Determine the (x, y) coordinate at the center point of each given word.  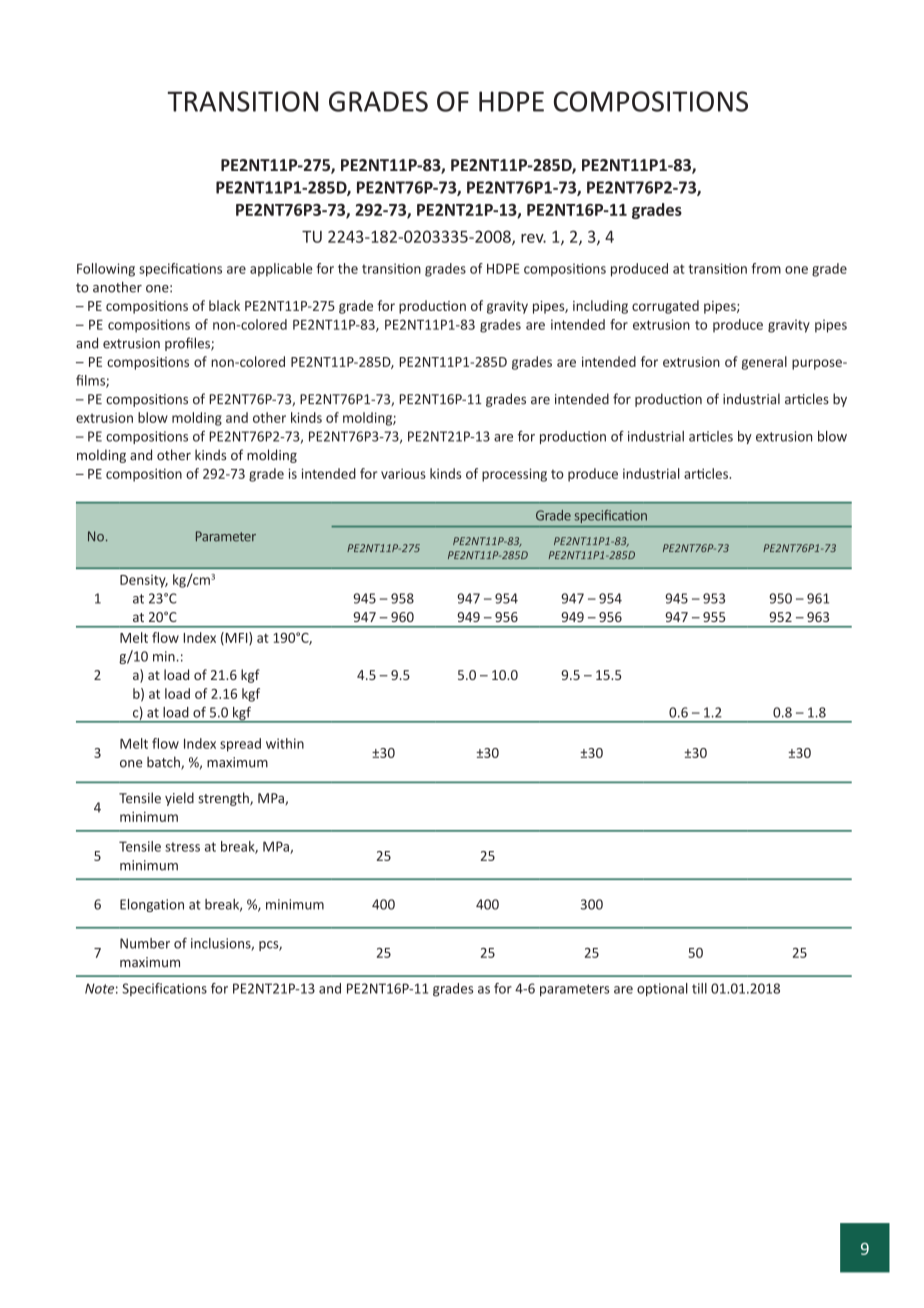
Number (145, 943)
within (285, 743)
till (699, 988)
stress (182, 847)
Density (144, 581)
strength (224, 799)
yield (179, 799)
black (224, 305)
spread (240, 745)
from (766, 268)
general (764, 363)
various (403, 474)
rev (533, 238)
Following (106, 270)
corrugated (665, 307)
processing (514, 475)
